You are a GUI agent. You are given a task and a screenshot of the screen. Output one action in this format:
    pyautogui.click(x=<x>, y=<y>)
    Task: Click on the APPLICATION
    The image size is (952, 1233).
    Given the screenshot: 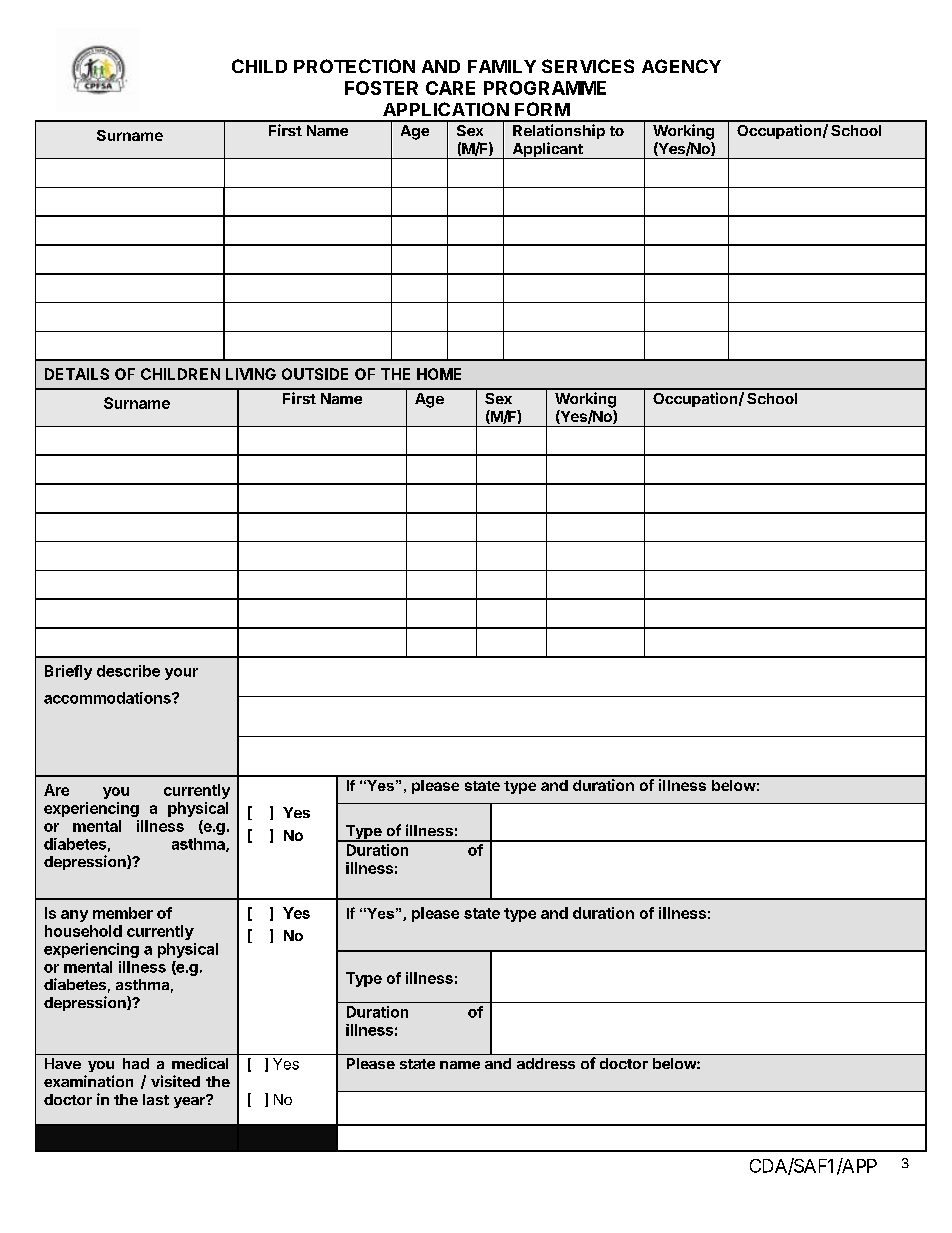 What is the action you would take?
    pyautogui.click(x=446, y=109)
